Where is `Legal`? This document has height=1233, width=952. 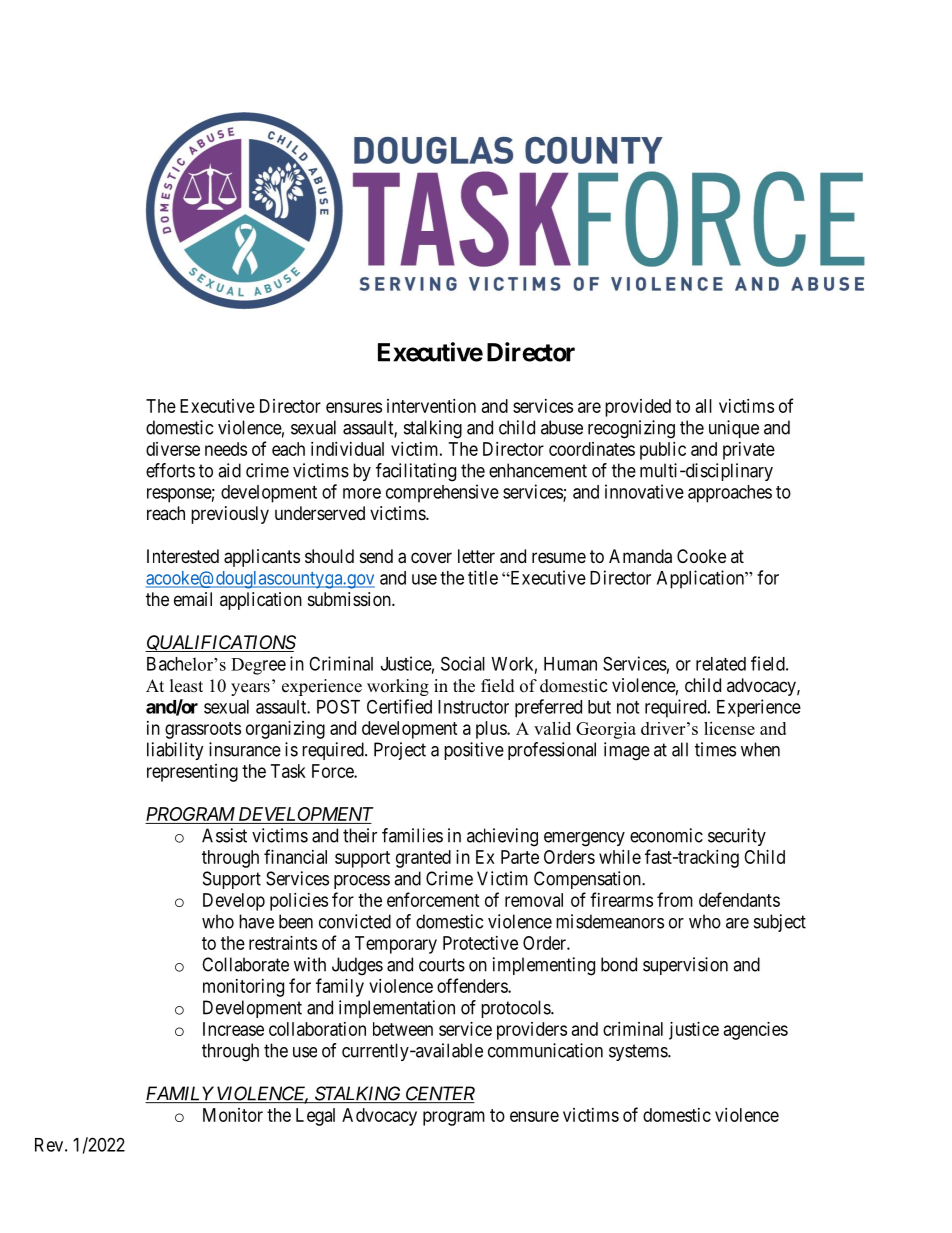
Legal is located at coordinates (315, 1117).
